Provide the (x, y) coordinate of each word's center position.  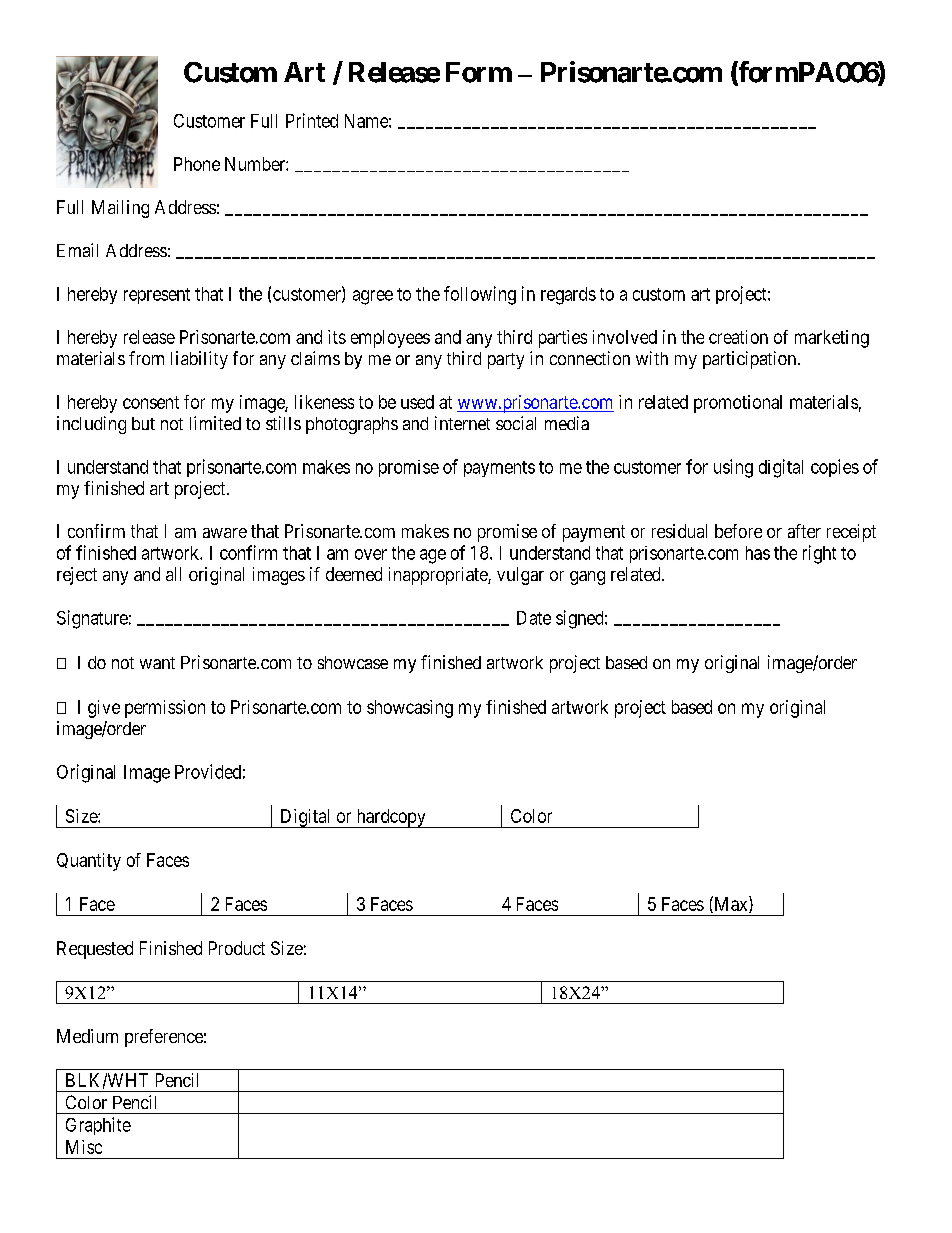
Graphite (98, 1126)
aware (225, 533)
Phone (197, 164)
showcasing (410, 709)
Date (534, 618)
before (738, 531)
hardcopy (391, 818)
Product (237, 948)
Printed (312, 120)
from (146, 358)
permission (165, 709)
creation (738, 337)
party (506, 361)
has (758, 553)
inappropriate (439, 576)
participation (749, 360)
